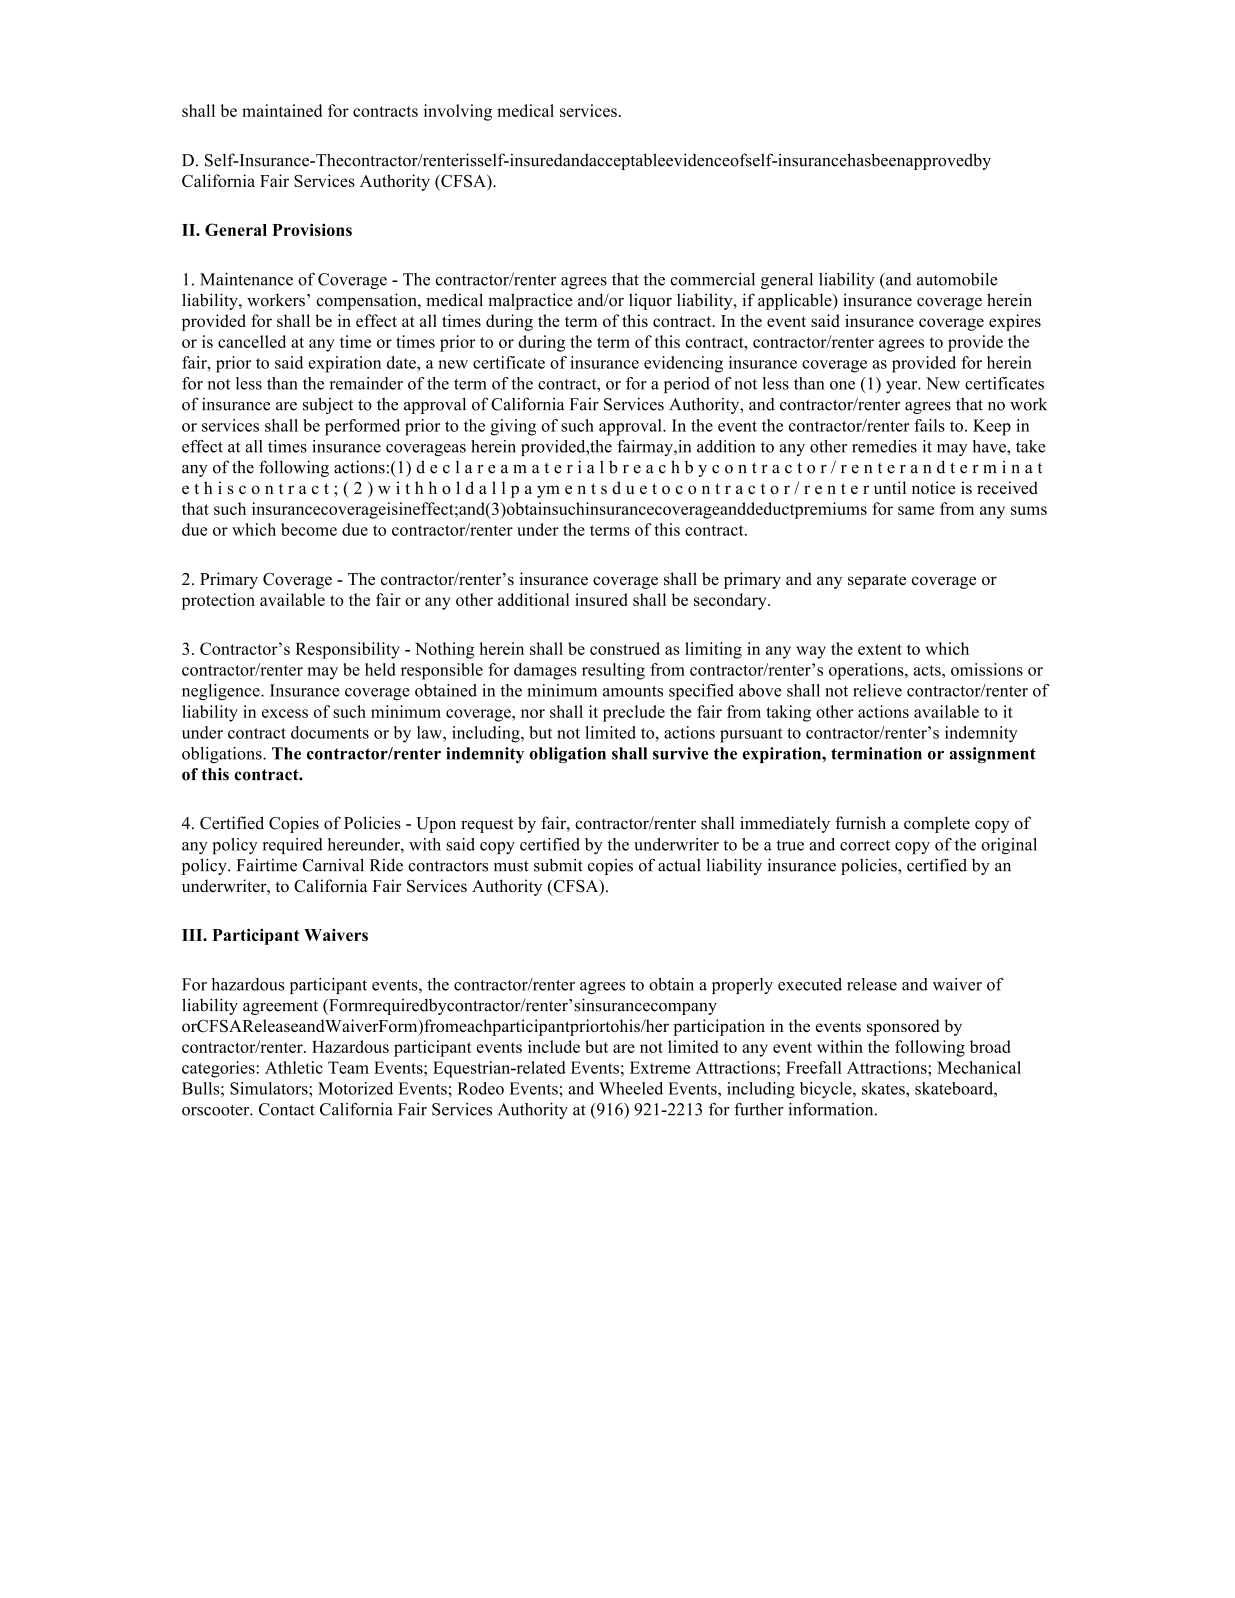 This page has width=1235, height=1598. Describe the element at coordinates (929, 425) in the page. I see `fails` at that location.
